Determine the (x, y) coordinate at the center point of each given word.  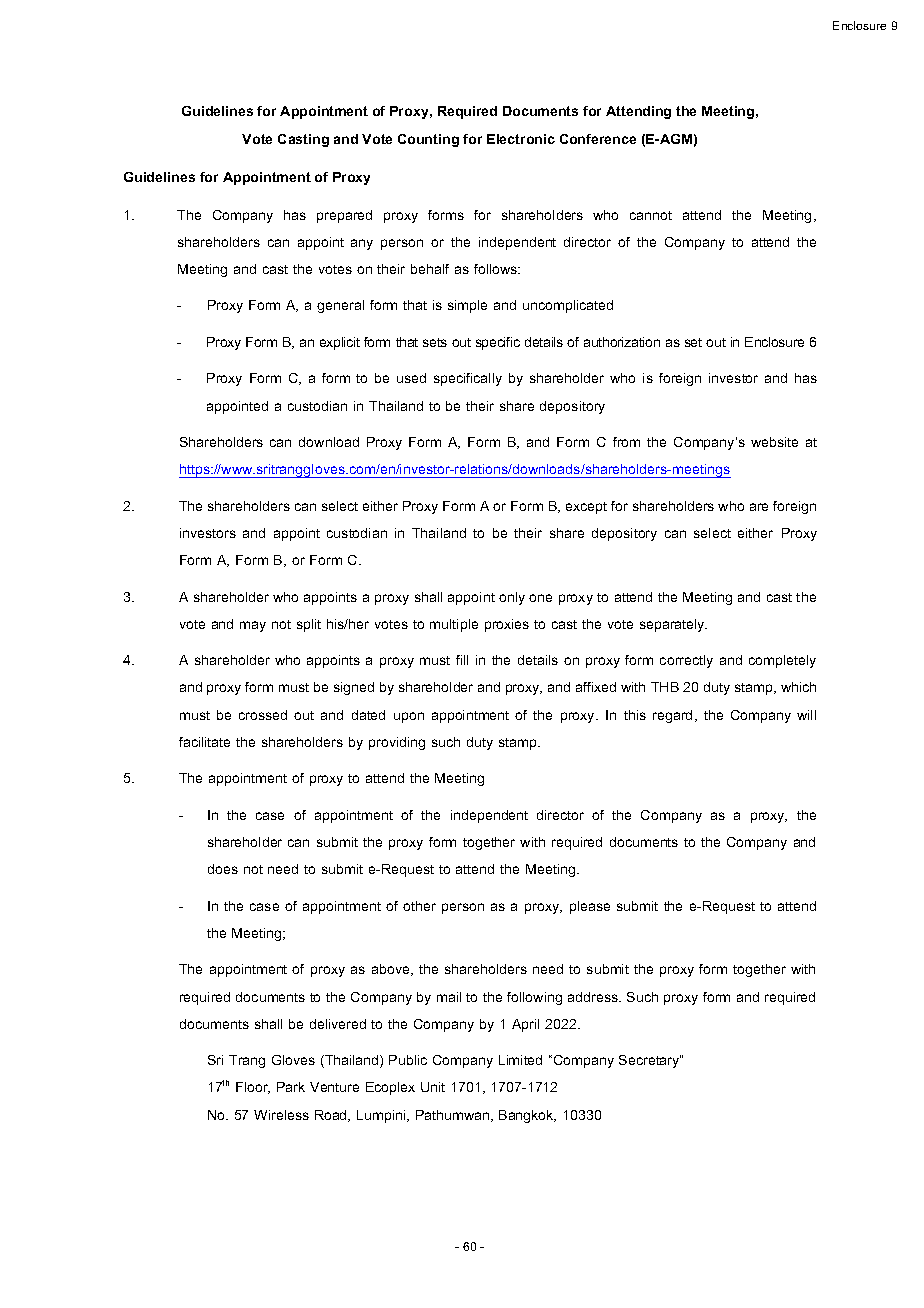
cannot (651, 215)
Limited (520, 1060)
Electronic (521, 139)
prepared (344, 216)
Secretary (650, 1061)
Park (291, 1087)
